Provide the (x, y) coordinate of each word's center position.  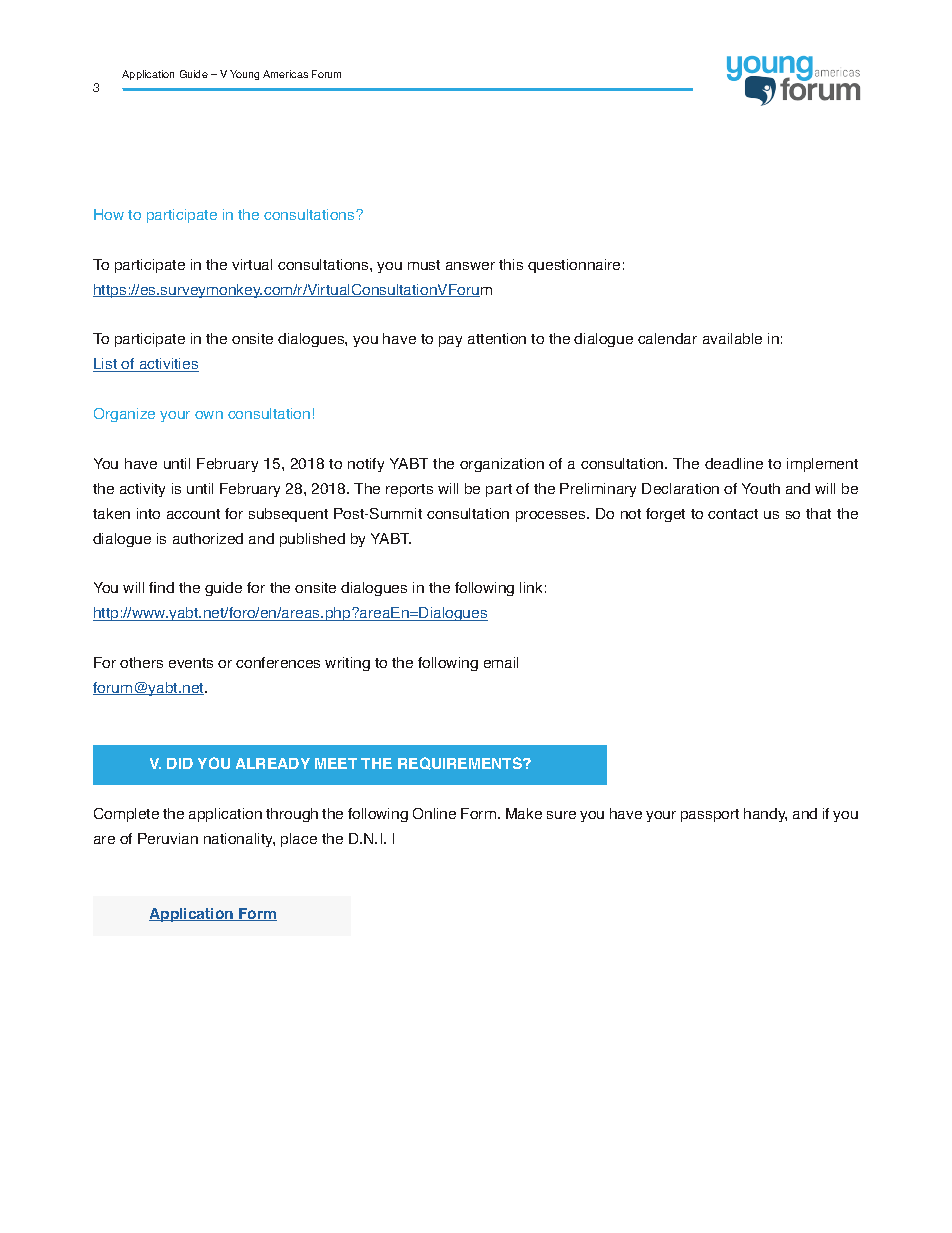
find (161, 587)
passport (710, 815)
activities (168, 365)
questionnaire (574, 266)
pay (450, 341)
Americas (285, 74)
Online (434, 813)
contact (733, 514)
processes (552, 516)
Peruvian (168, 838)
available (732, 338)
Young (244, 75)
